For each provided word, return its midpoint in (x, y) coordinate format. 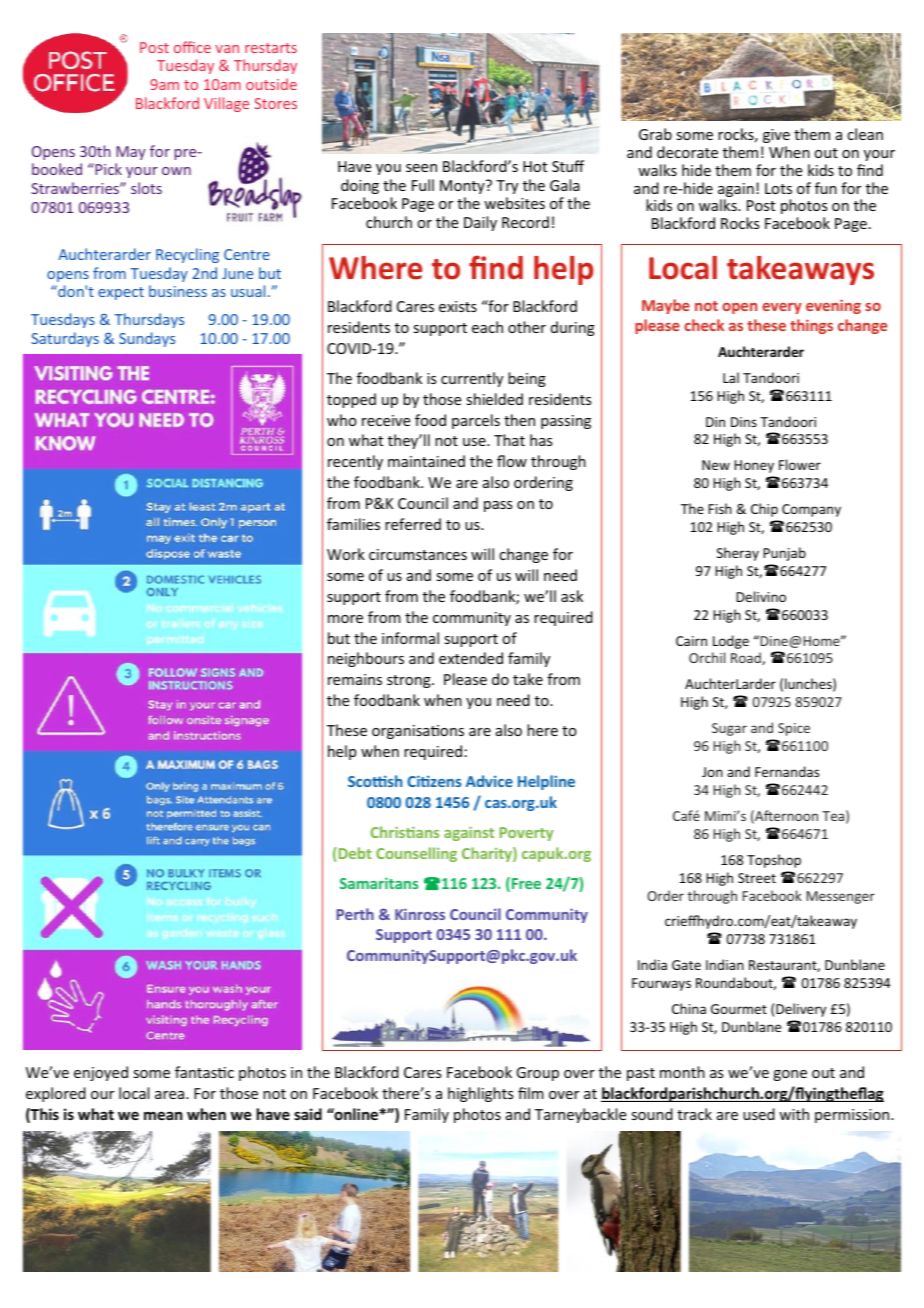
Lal (731, 377)
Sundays (147, 339)
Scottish (375, 781)
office (192, 47)
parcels (476, 421)
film (531, 1093)
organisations (418, 732)
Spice (794, 729)
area (169, 1095)
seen (421, 168)
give (776, 136)
